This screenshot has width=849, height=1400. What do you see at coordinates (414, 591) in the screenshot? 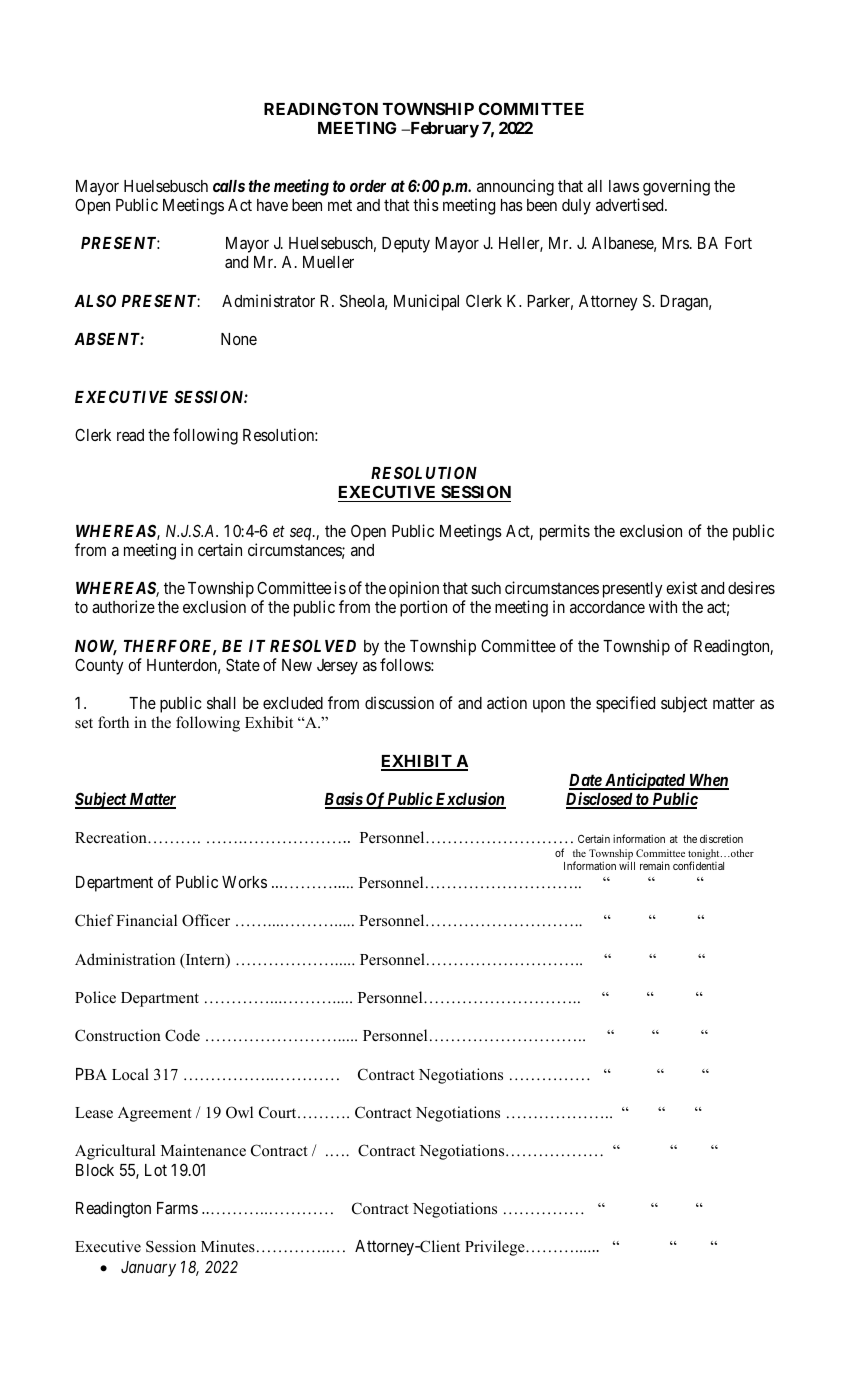
I see `opinion` at bounding box center [414, 591].
